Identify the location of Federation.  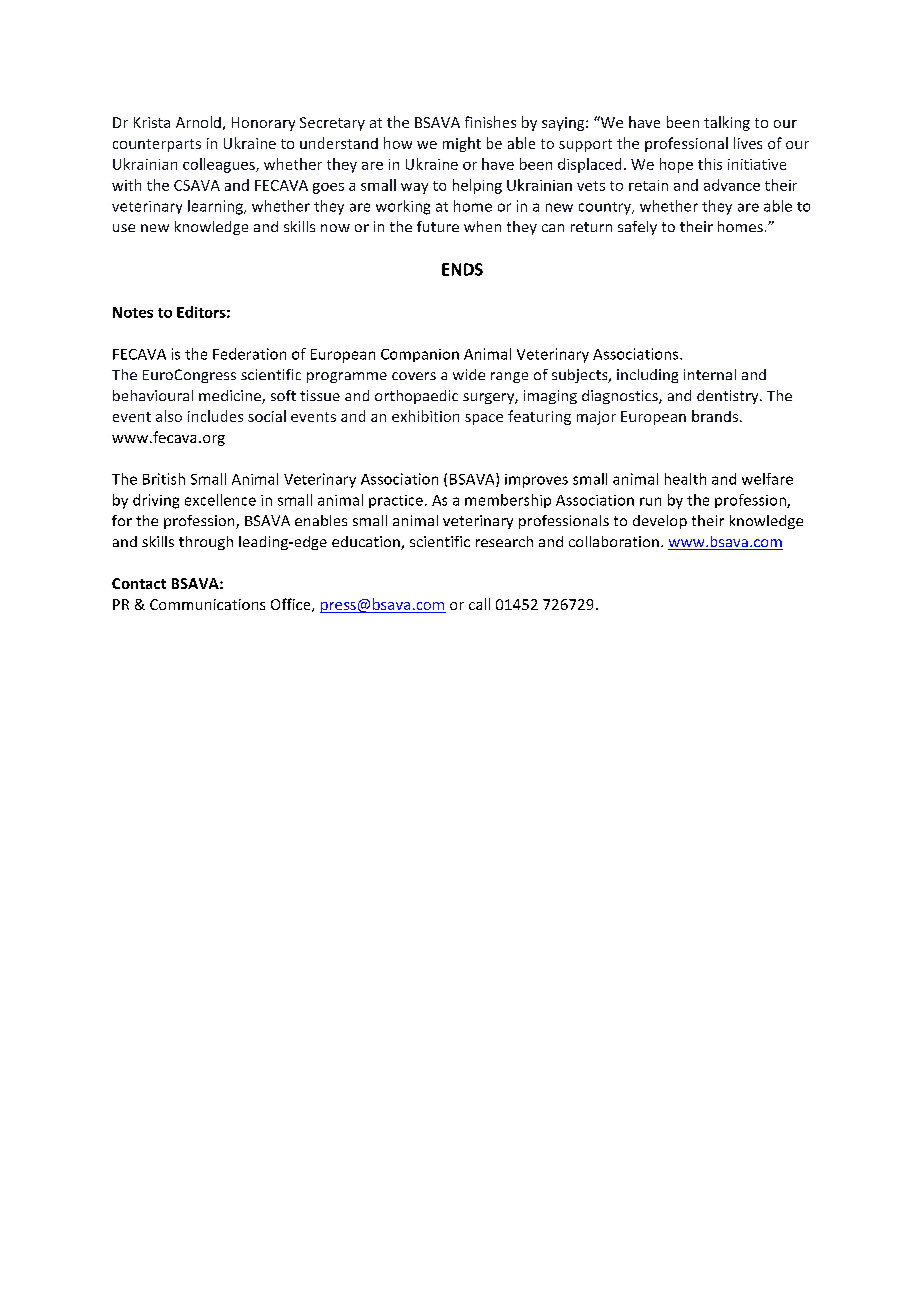
(249, 354).
